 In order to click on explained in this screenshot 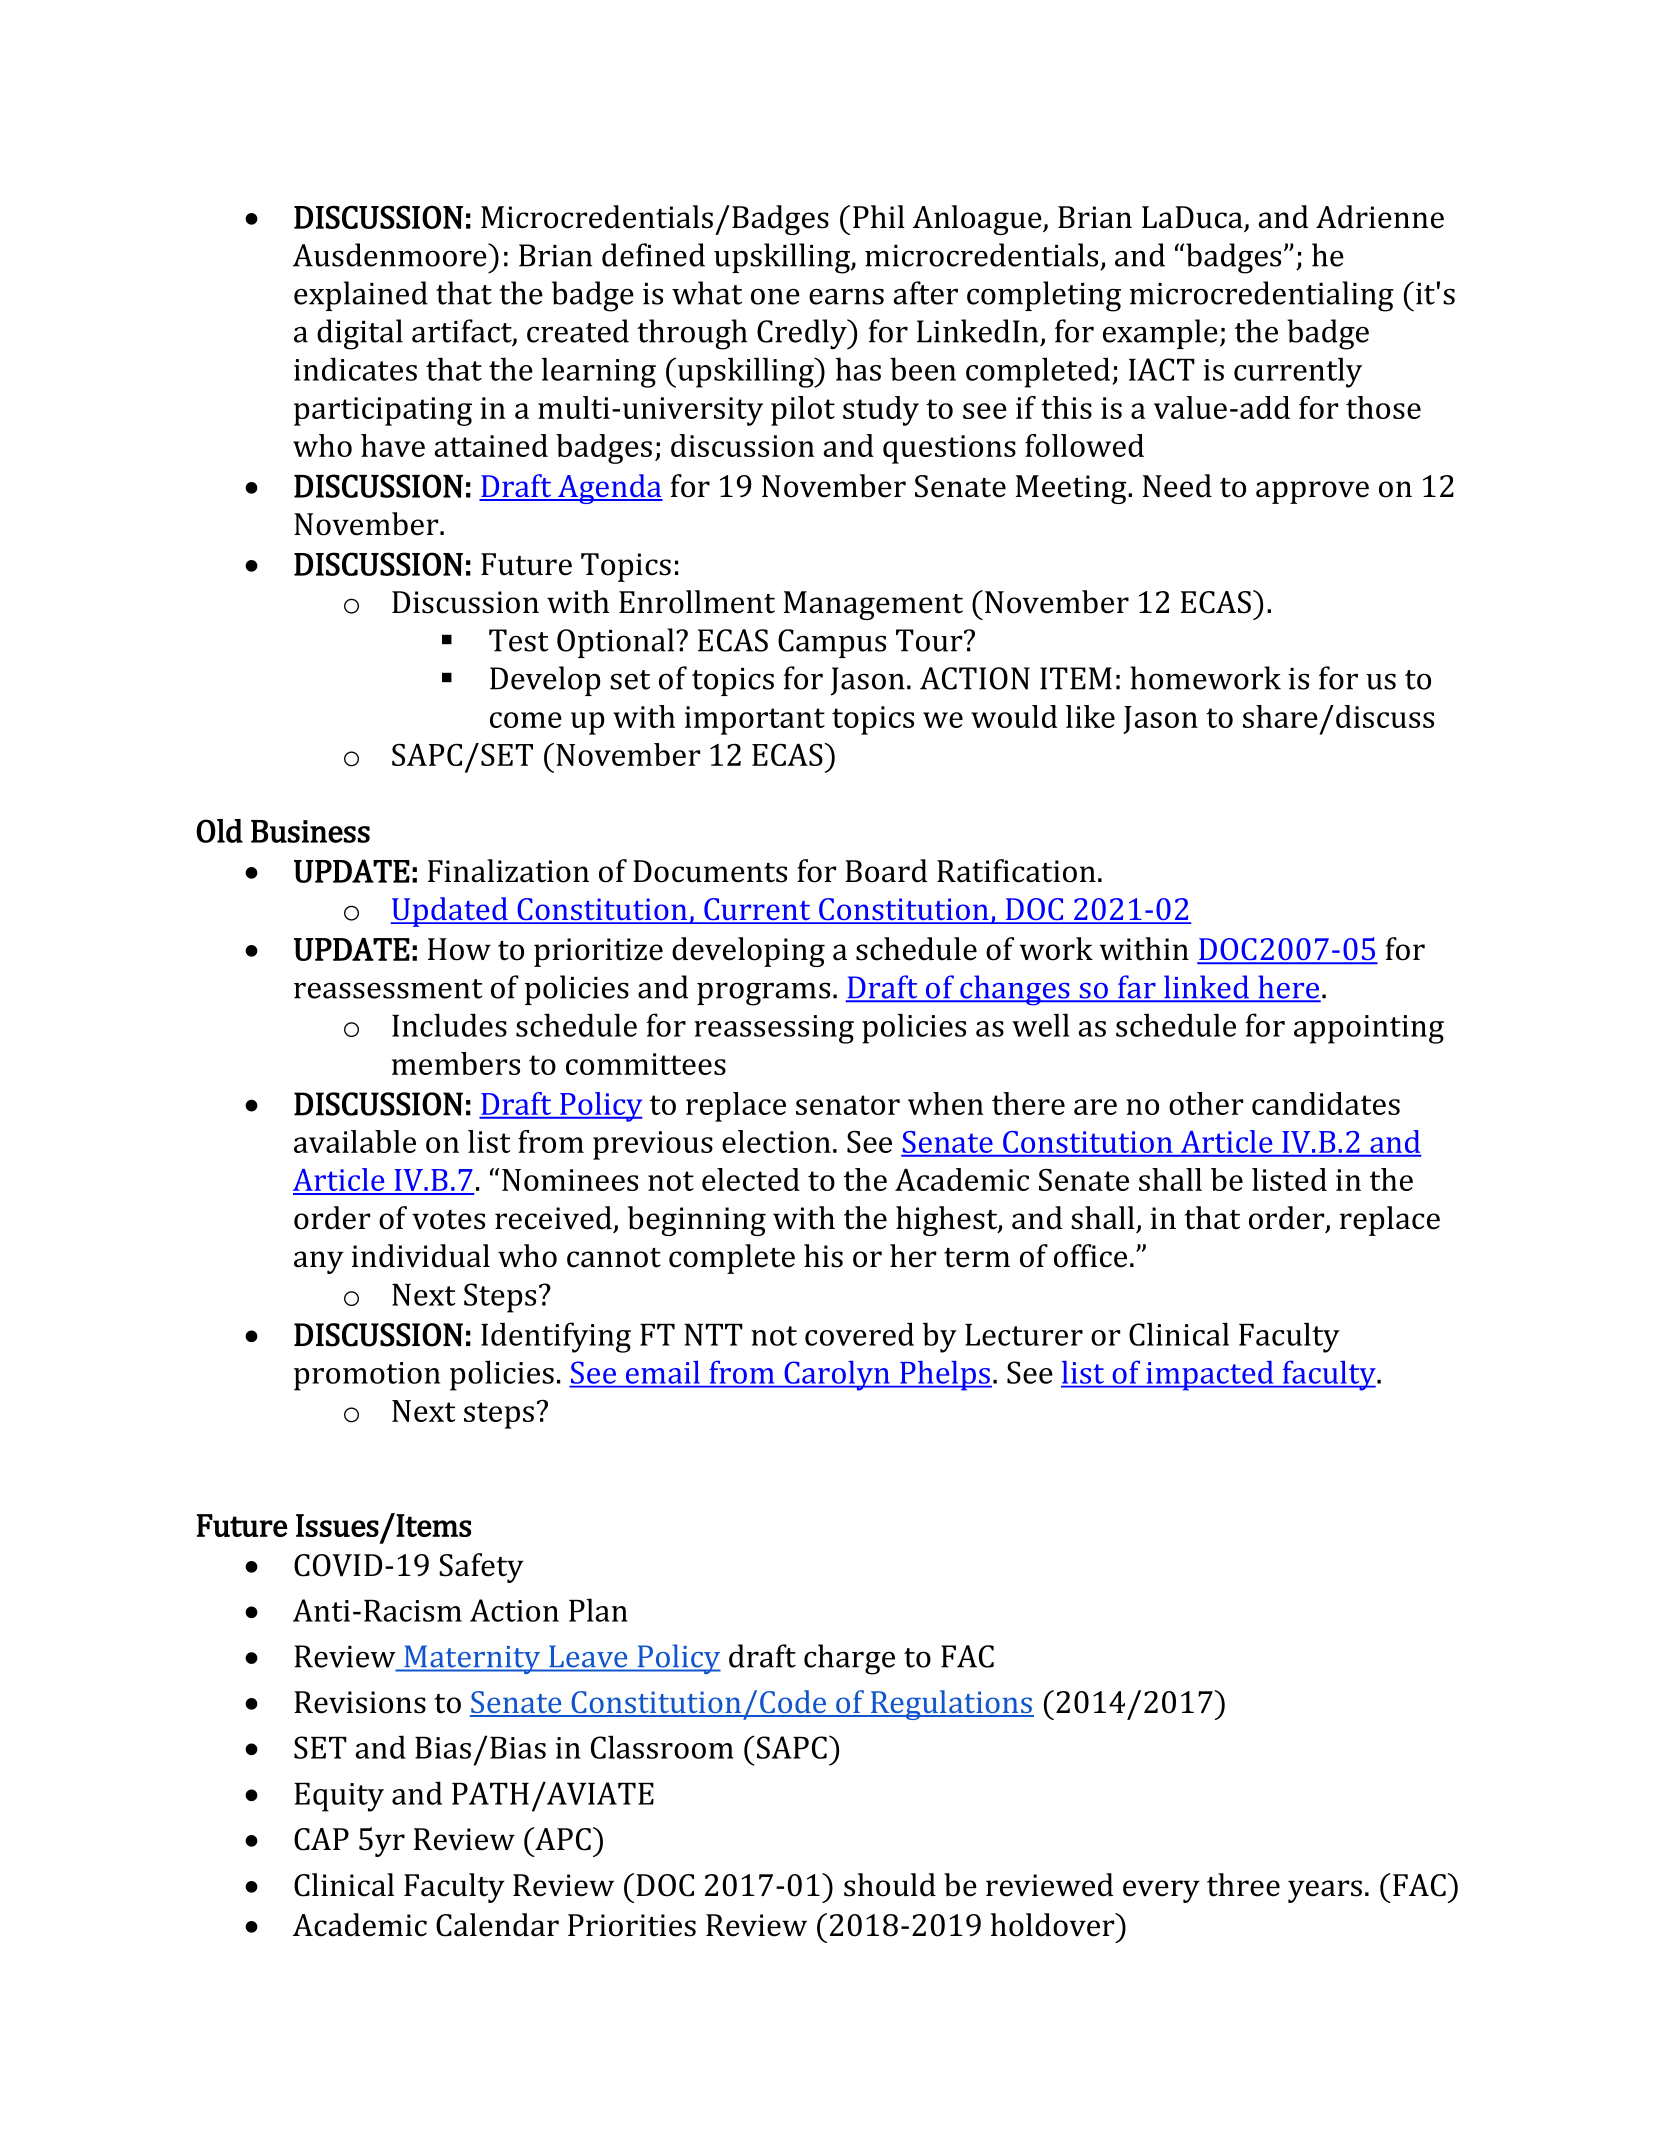, I will do `click(361, 296)`.
